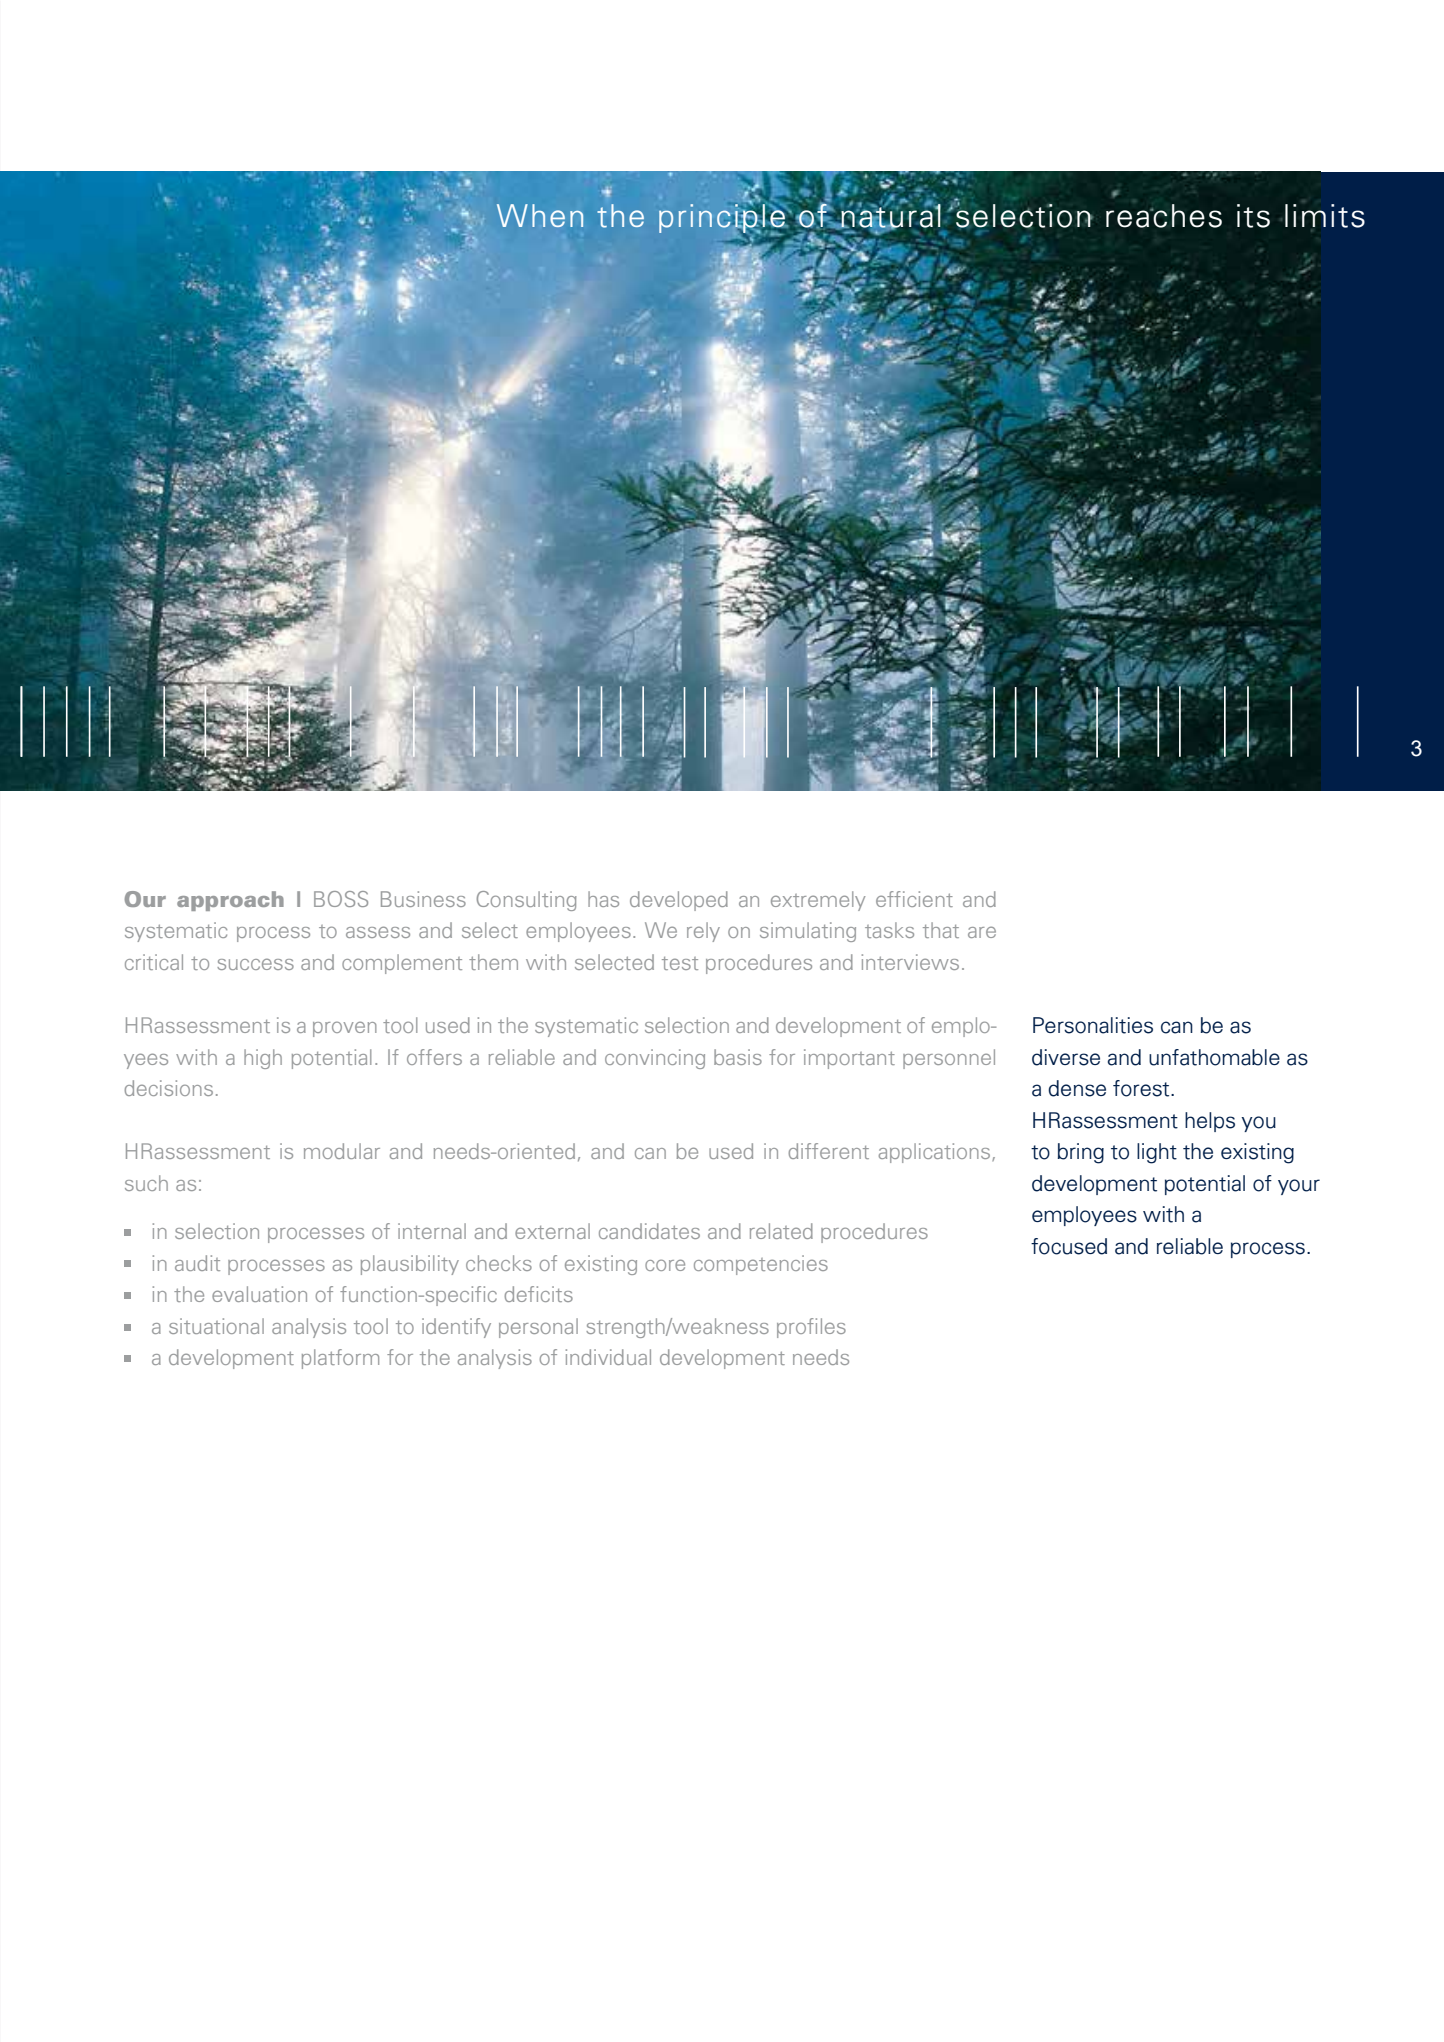  Describe the element at coordinates (679, 901) in the screenshot. I see `developed` at that location.
